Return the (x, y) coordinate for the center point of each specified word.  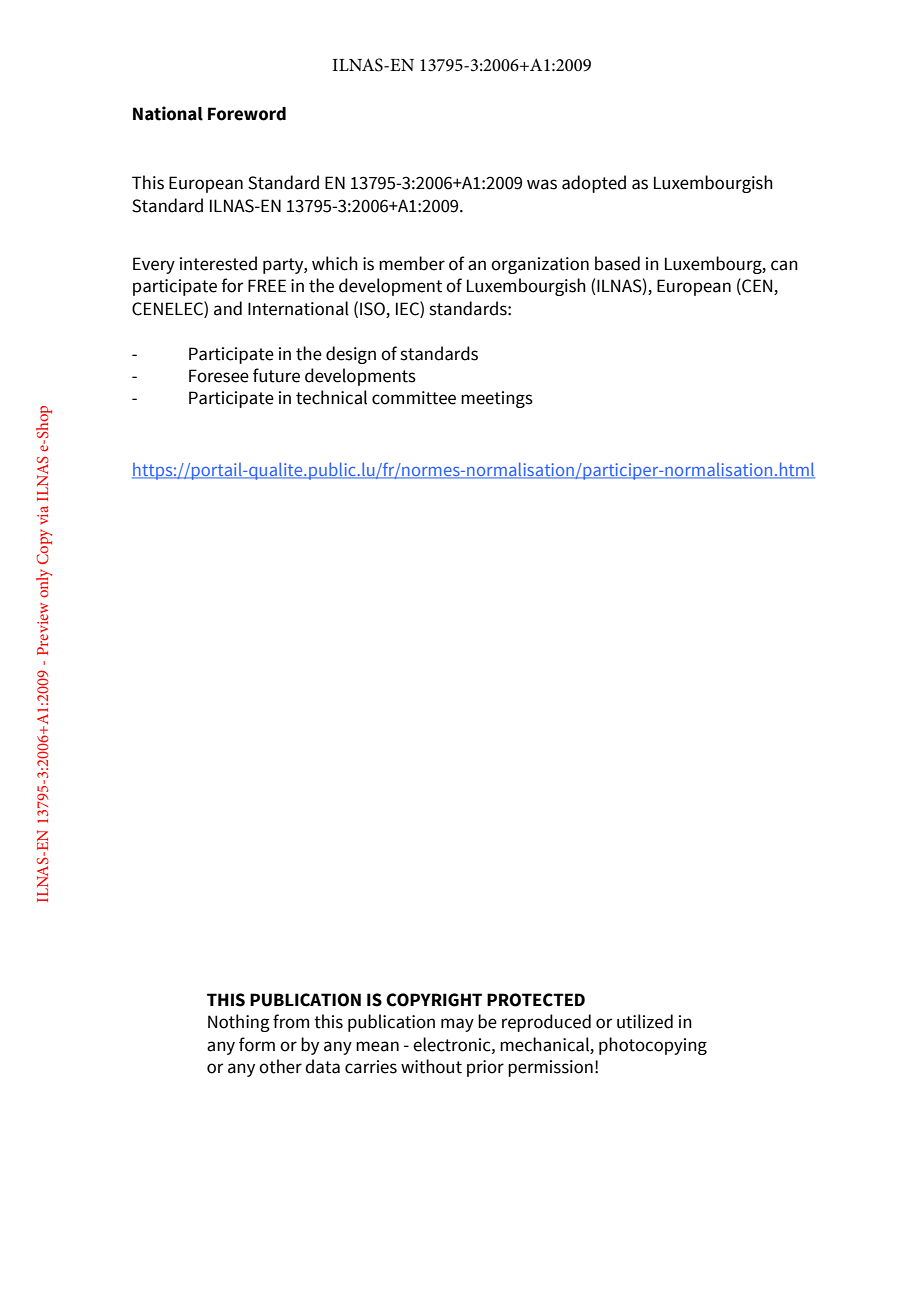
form (257, 1044)
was (542, 184)
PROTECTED (536, 1000)
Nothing (239, 1023)
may (457, 1025)
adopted (594, 184)
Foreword (247, 114)
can (784, 265)
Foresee (219, 376)
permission (550, 1068)
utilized (645, 1021)
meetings (497, 399)
